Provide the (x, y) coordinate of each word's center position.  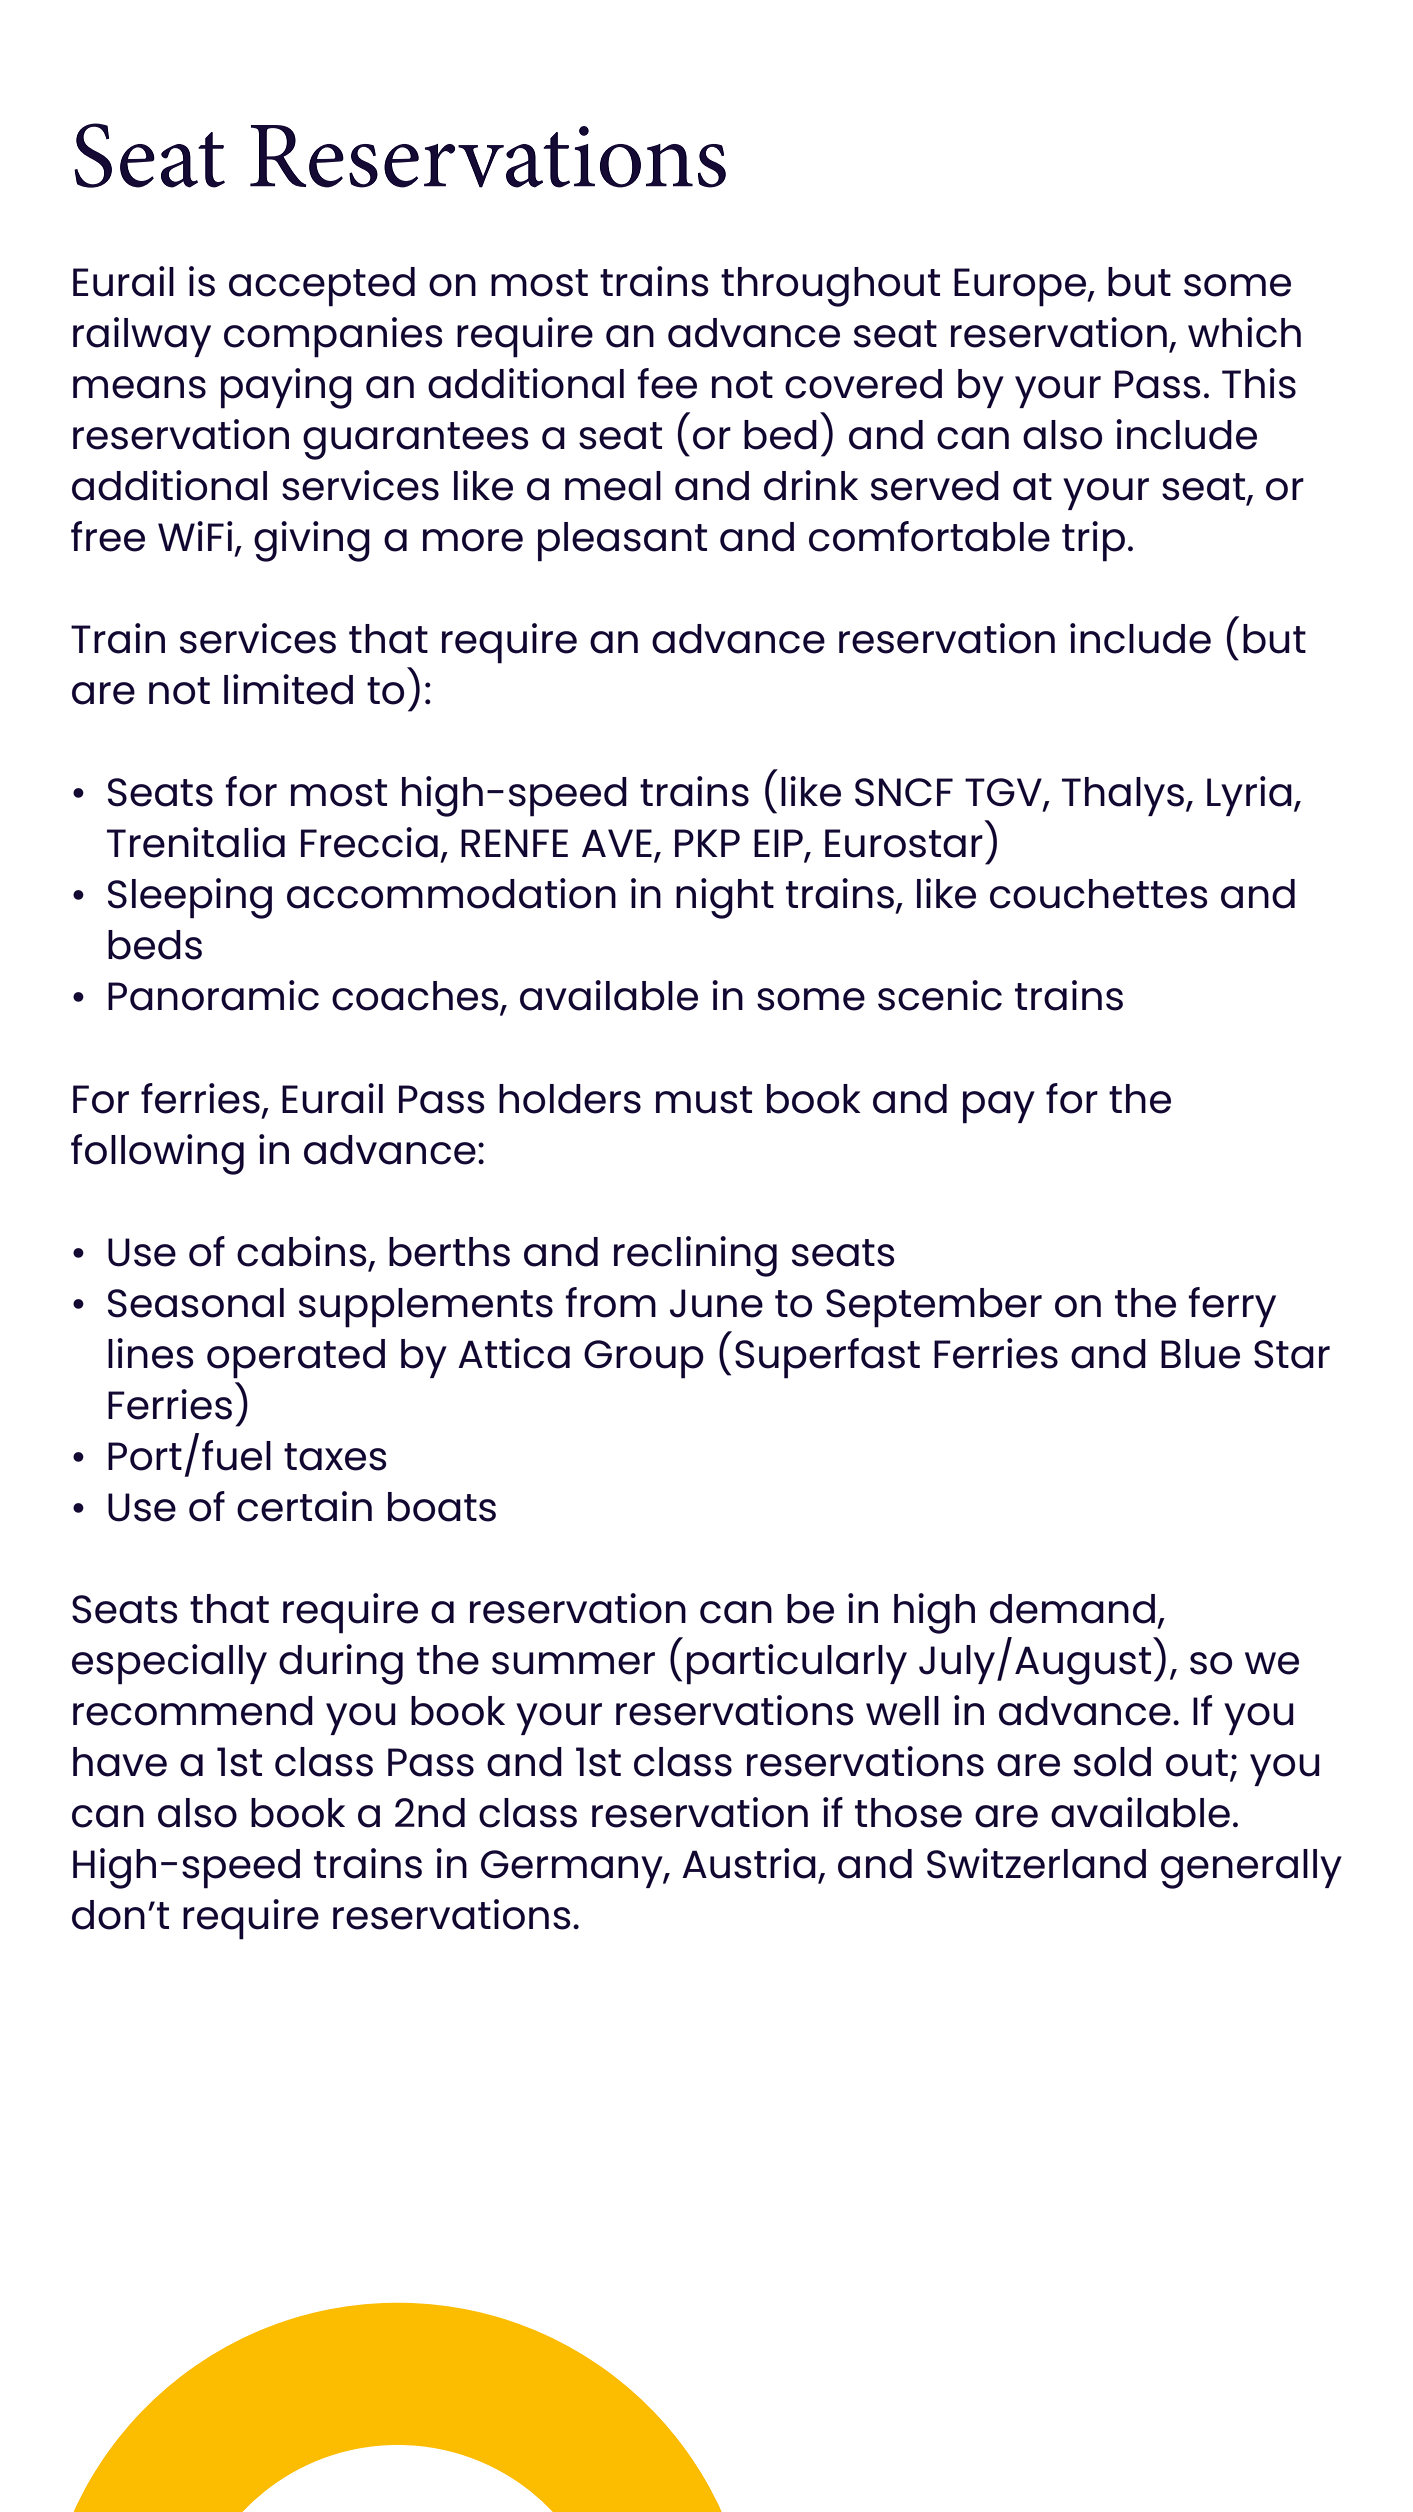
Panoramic (213, 995)
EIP (779, 844)
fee (667, 383)
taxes (335, 1457)
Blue (1200, 1354)
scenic (940, 995)
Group (644, 1359)
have (120, 1762)
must (704, 1100)
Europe (1021, 287)
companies (333, 337)
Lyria (1249, 796)
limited (288, 689)
